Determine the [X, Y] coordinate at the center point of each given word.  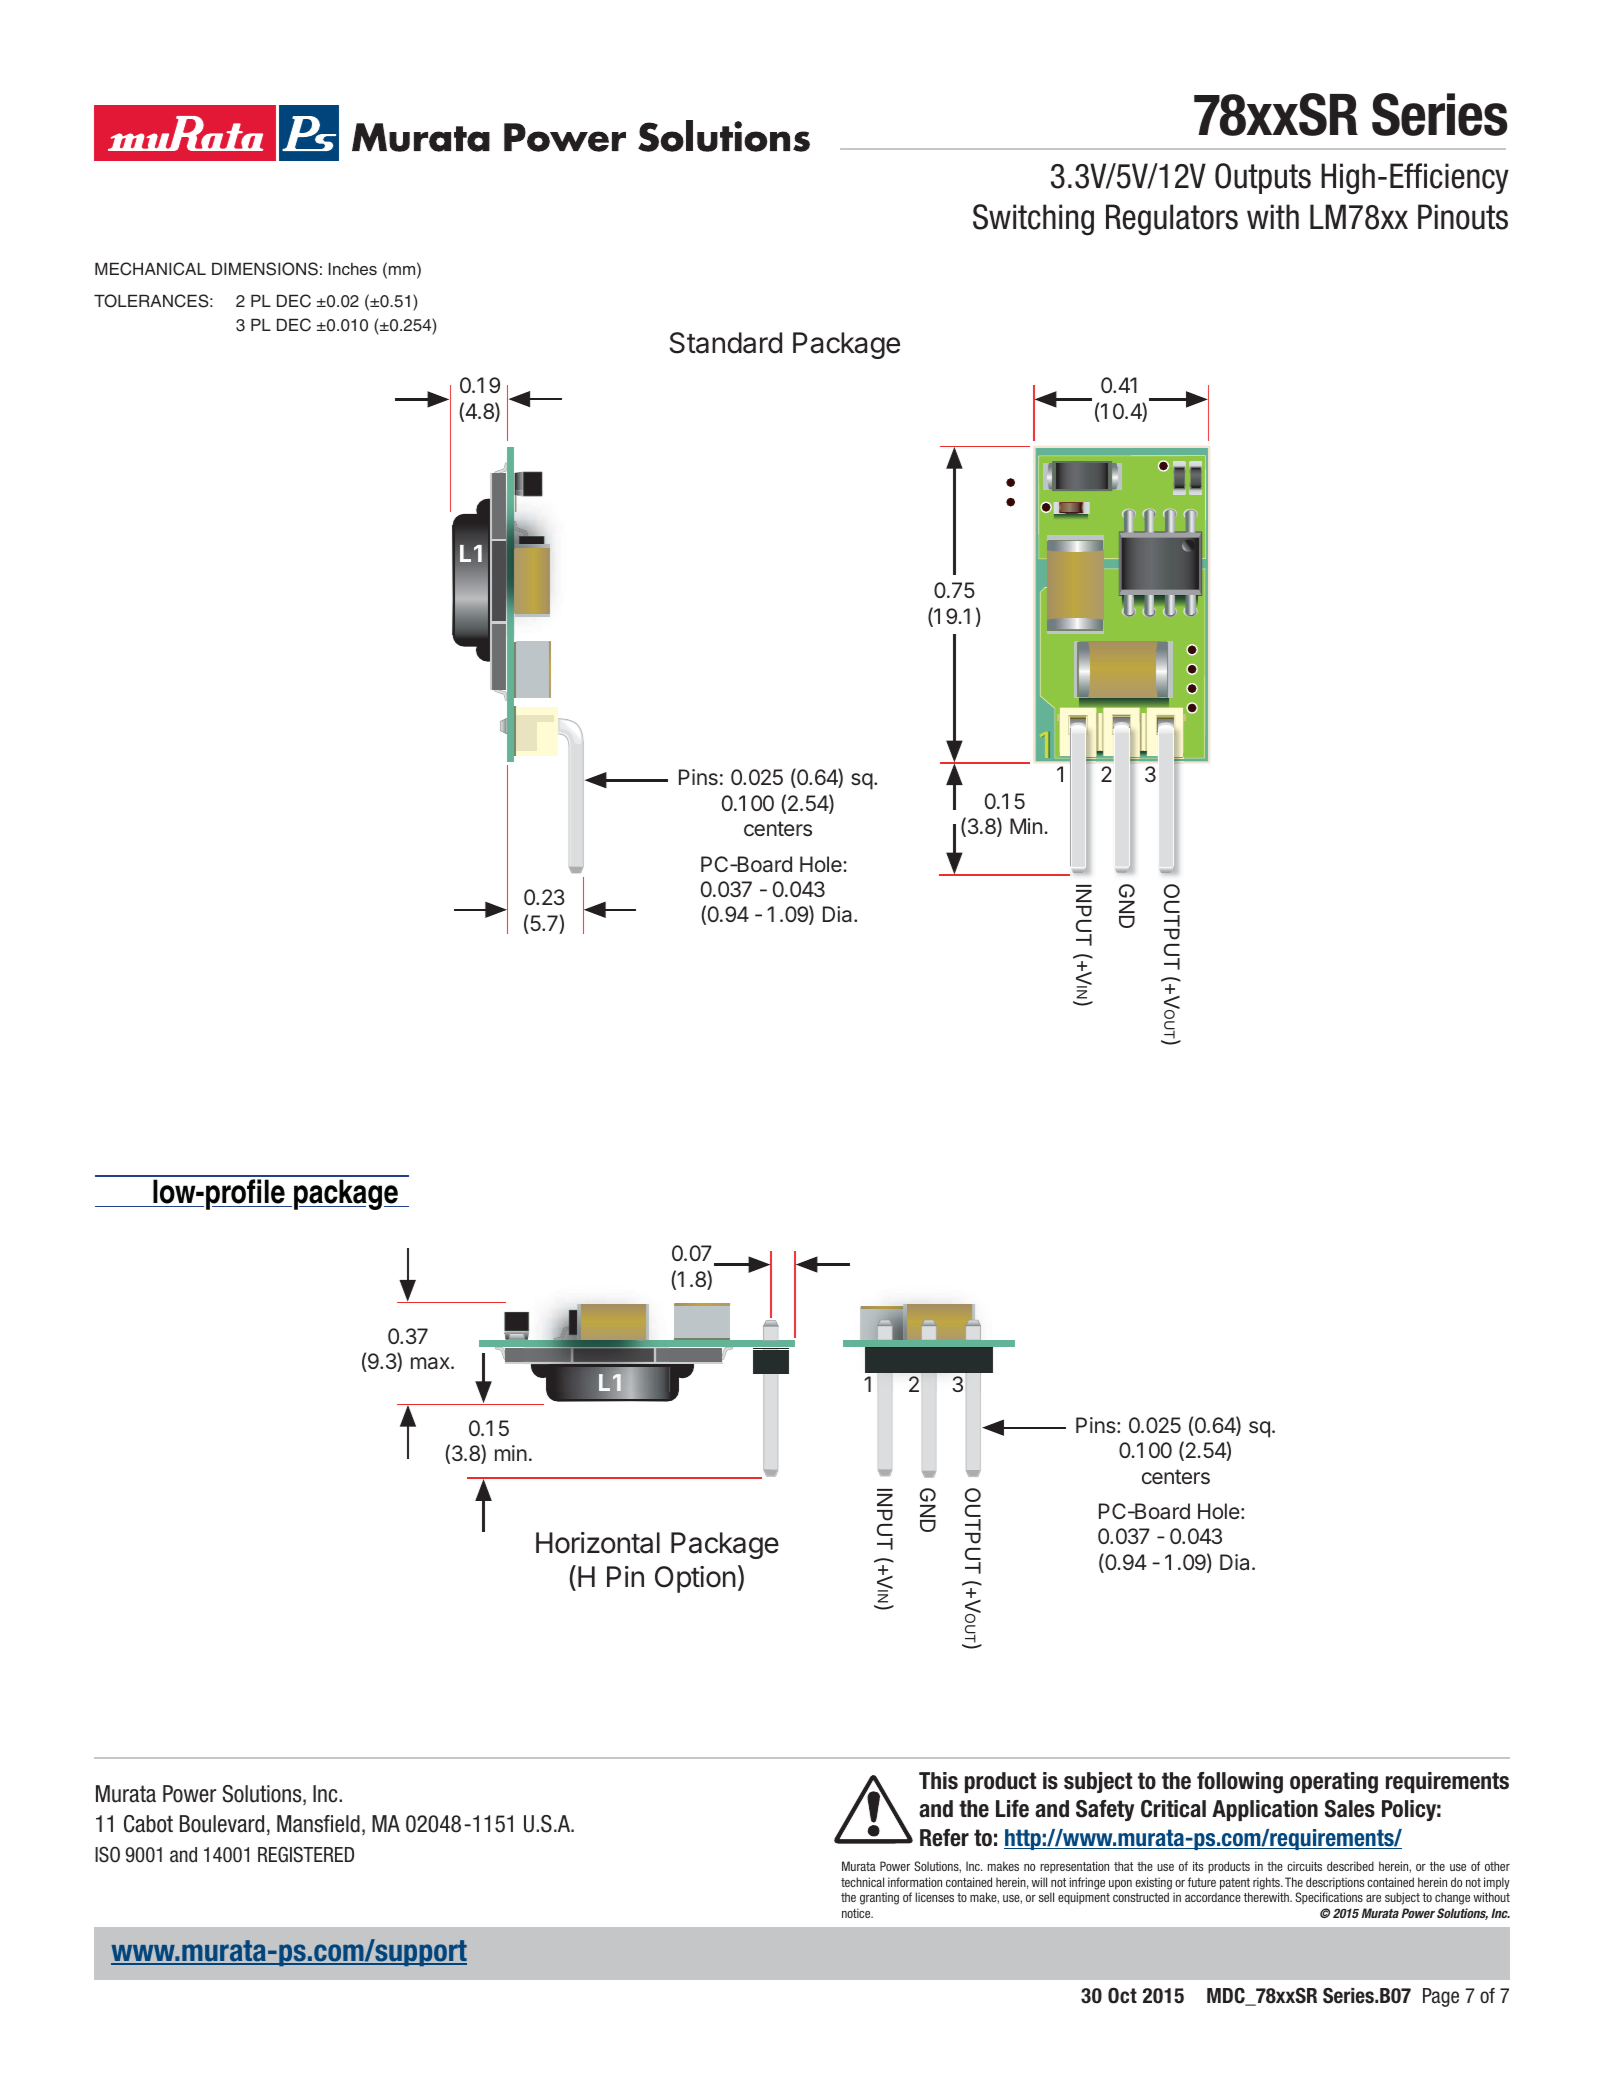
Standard [726, 343]
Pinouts [1463, 217]
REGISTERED [306, 1855]
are [1373, 1898]
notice [857, 1913]
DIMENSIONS [265, 269]
